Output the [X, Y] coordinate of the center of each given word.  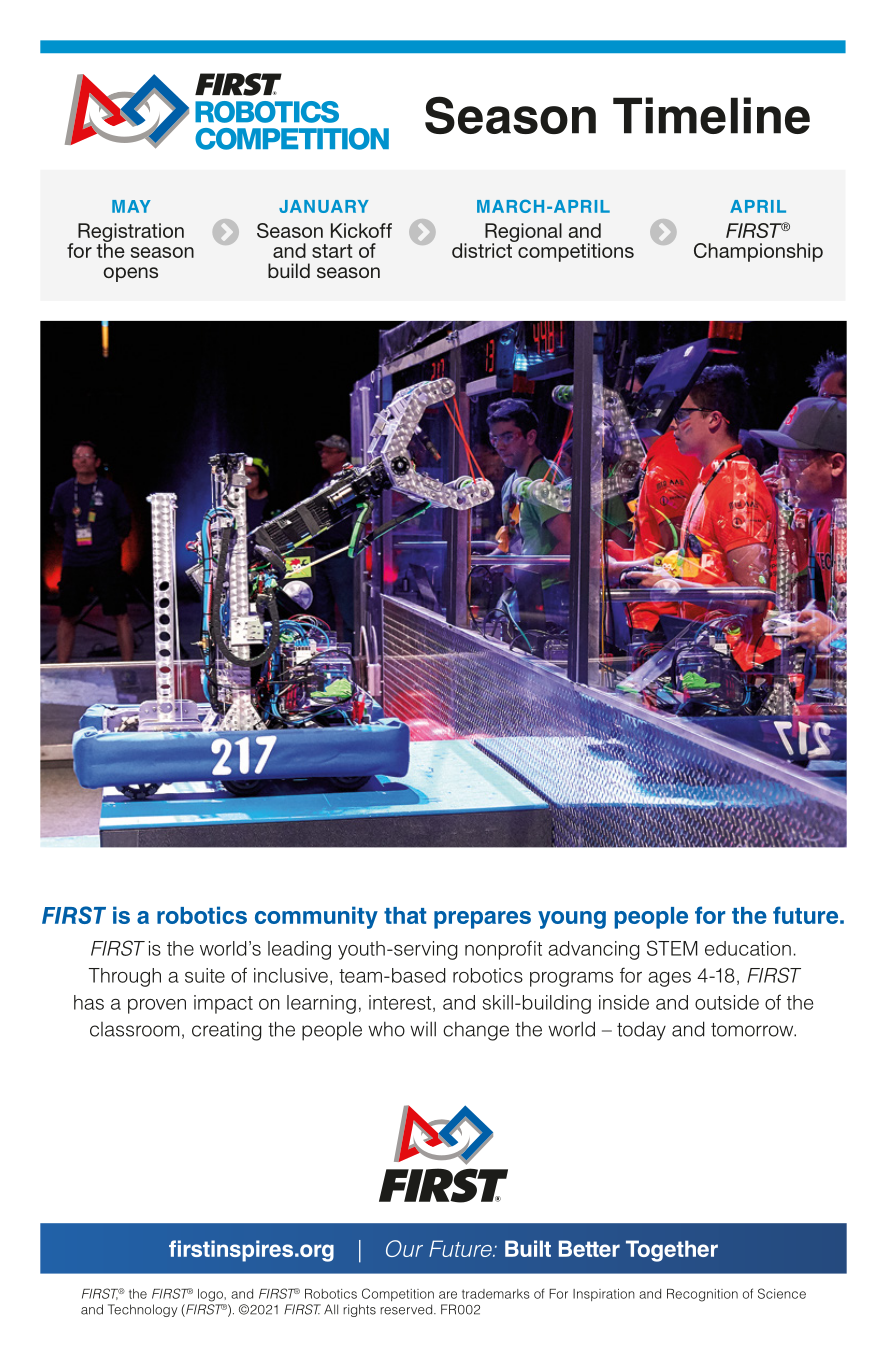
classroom [135, 1029]
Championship [758, 252]
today [641, 1031]
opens [130, 274]
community [316, 917]
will [423, 1029]
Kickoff [361, 230]
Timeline [711, 115]
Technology [143, 1310]
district [483, 249]
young [572, 920]
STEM [672, 948]
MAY [131, 206]
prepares [482, 920]
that [405, 915]
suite [205, 975]
